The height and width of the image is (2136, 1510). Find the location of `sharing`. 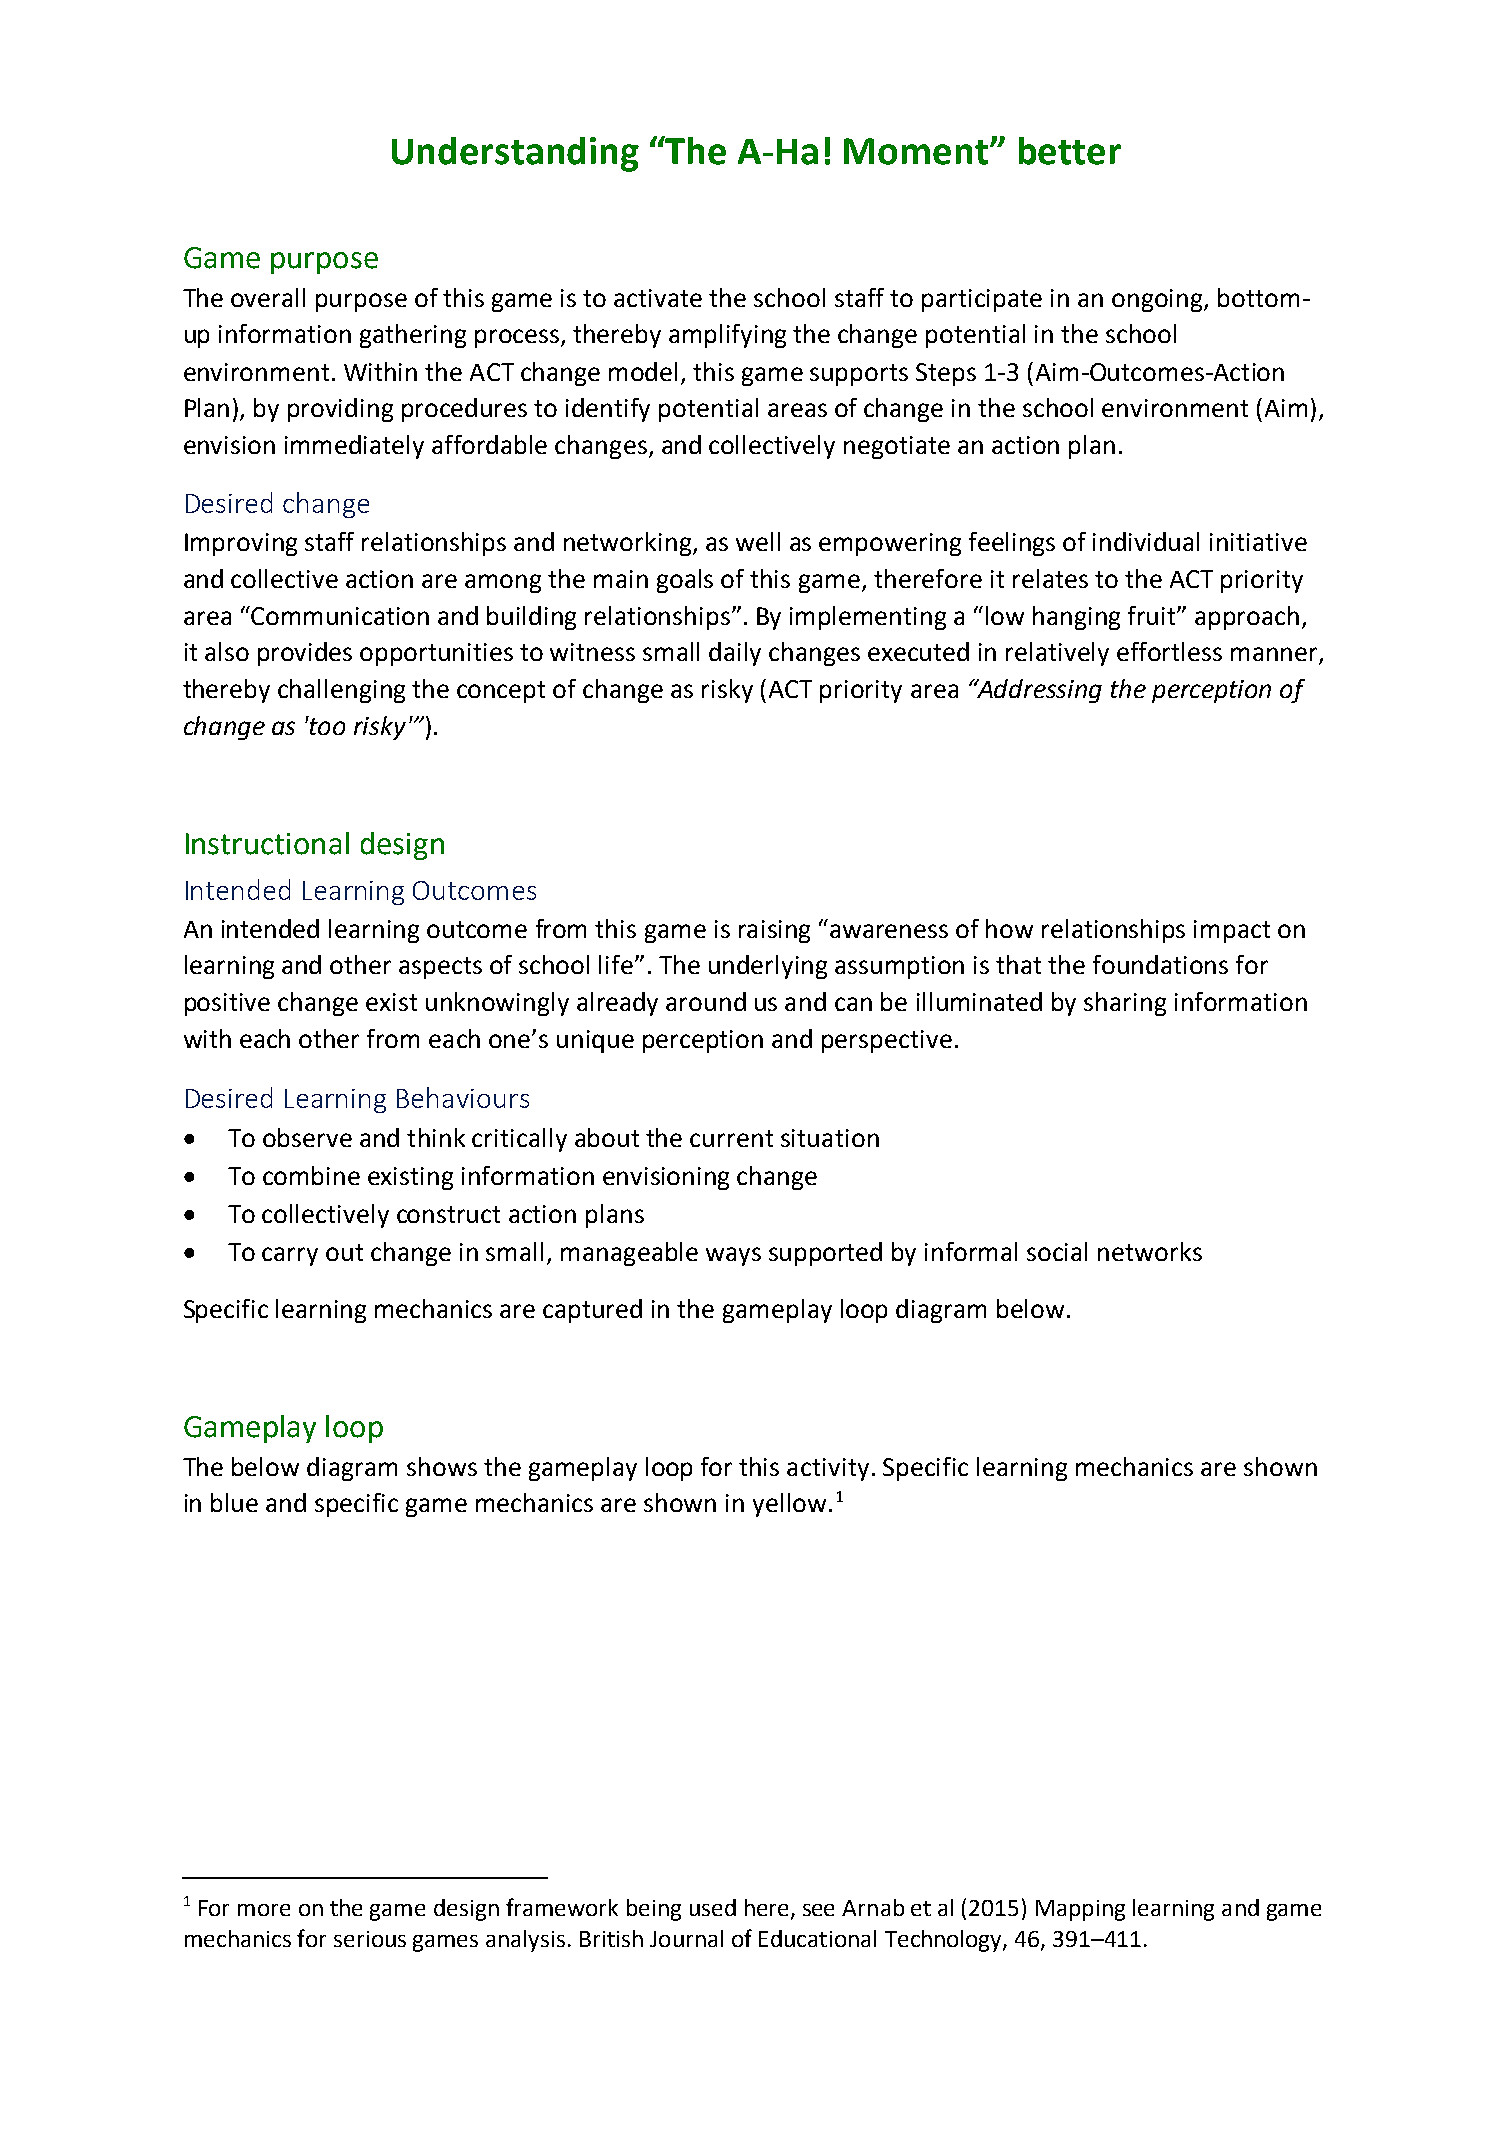

sharing is located at coordinates (1125, 1004).
